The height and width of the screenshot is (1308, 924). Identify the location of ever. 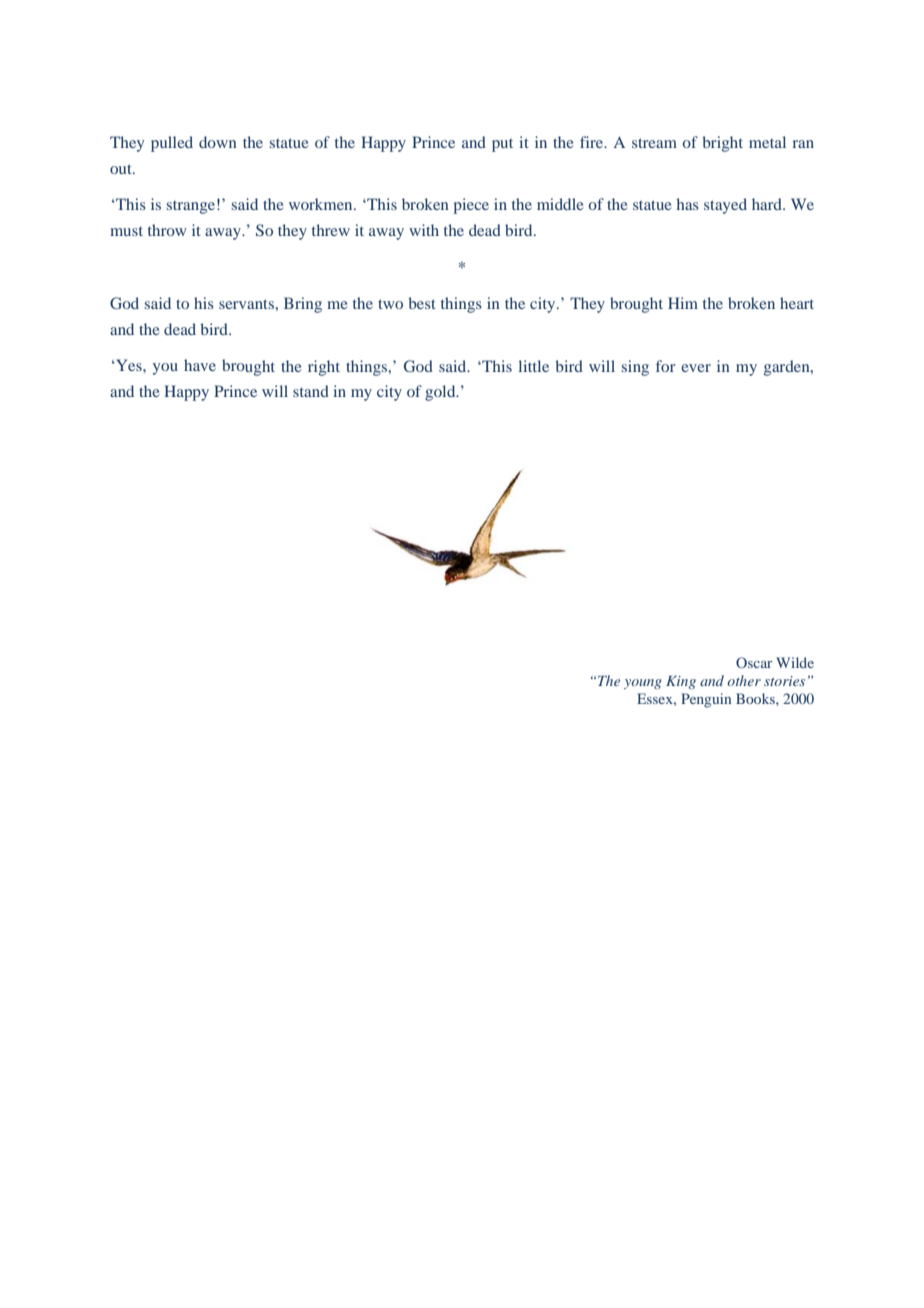
(696, 368).
